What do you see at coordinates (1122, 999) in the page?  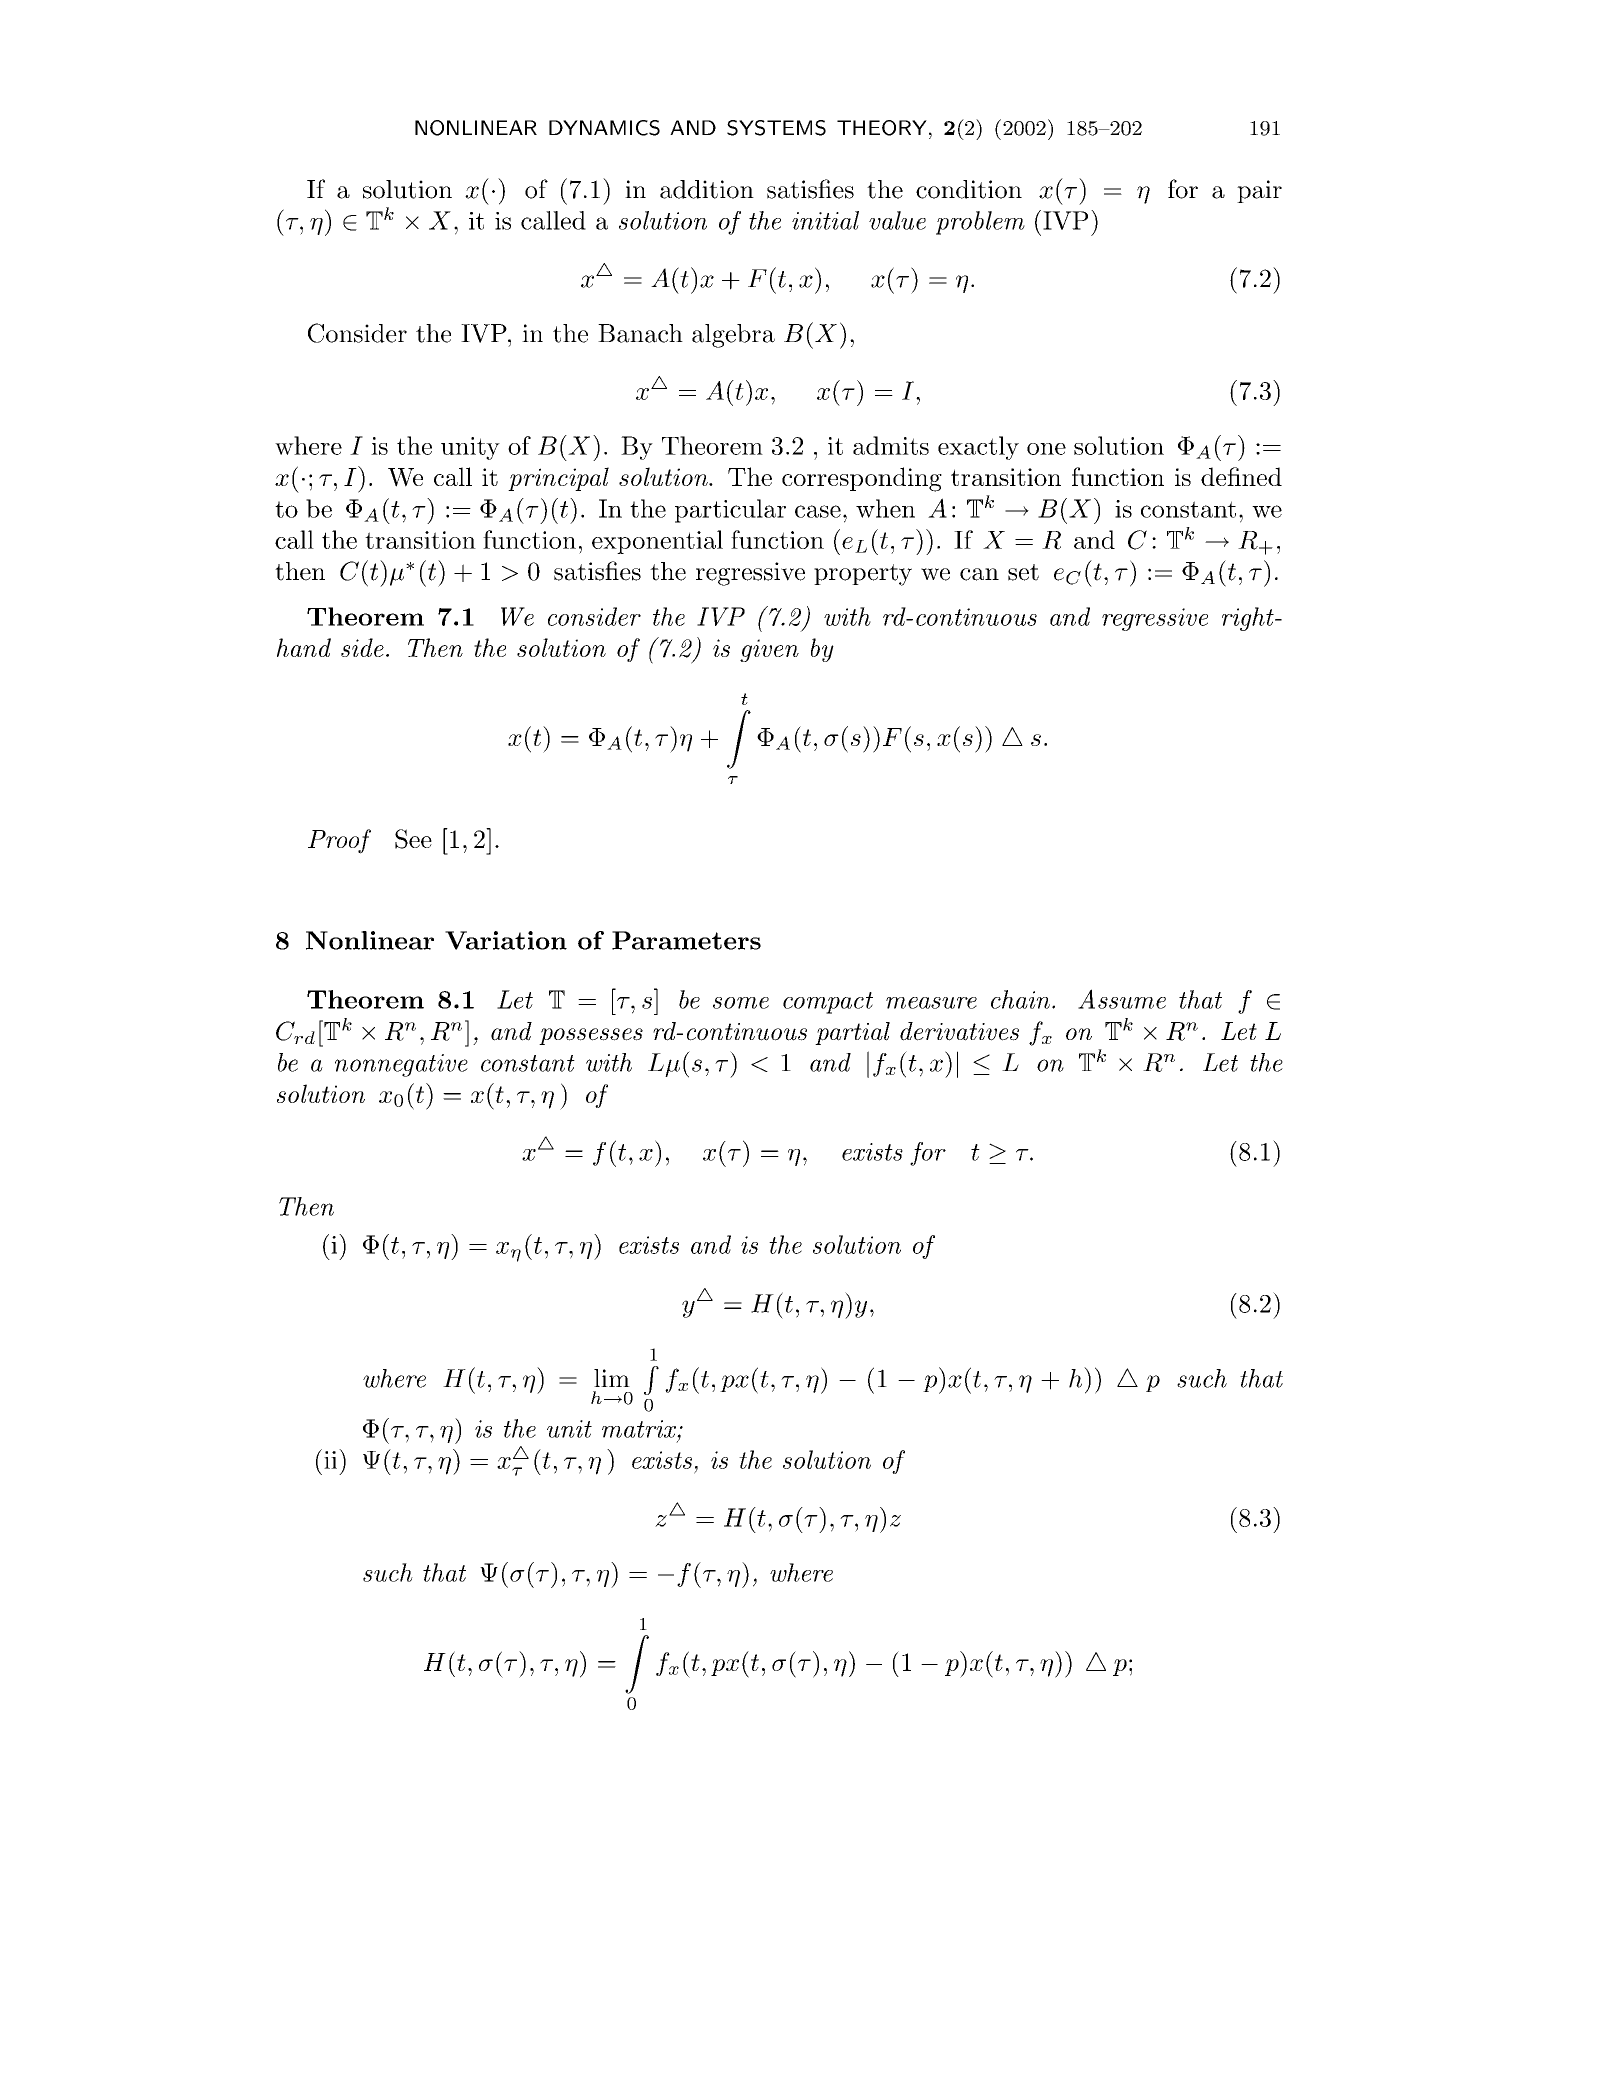 I see `Assume` at bounding box center [1122, 999].
